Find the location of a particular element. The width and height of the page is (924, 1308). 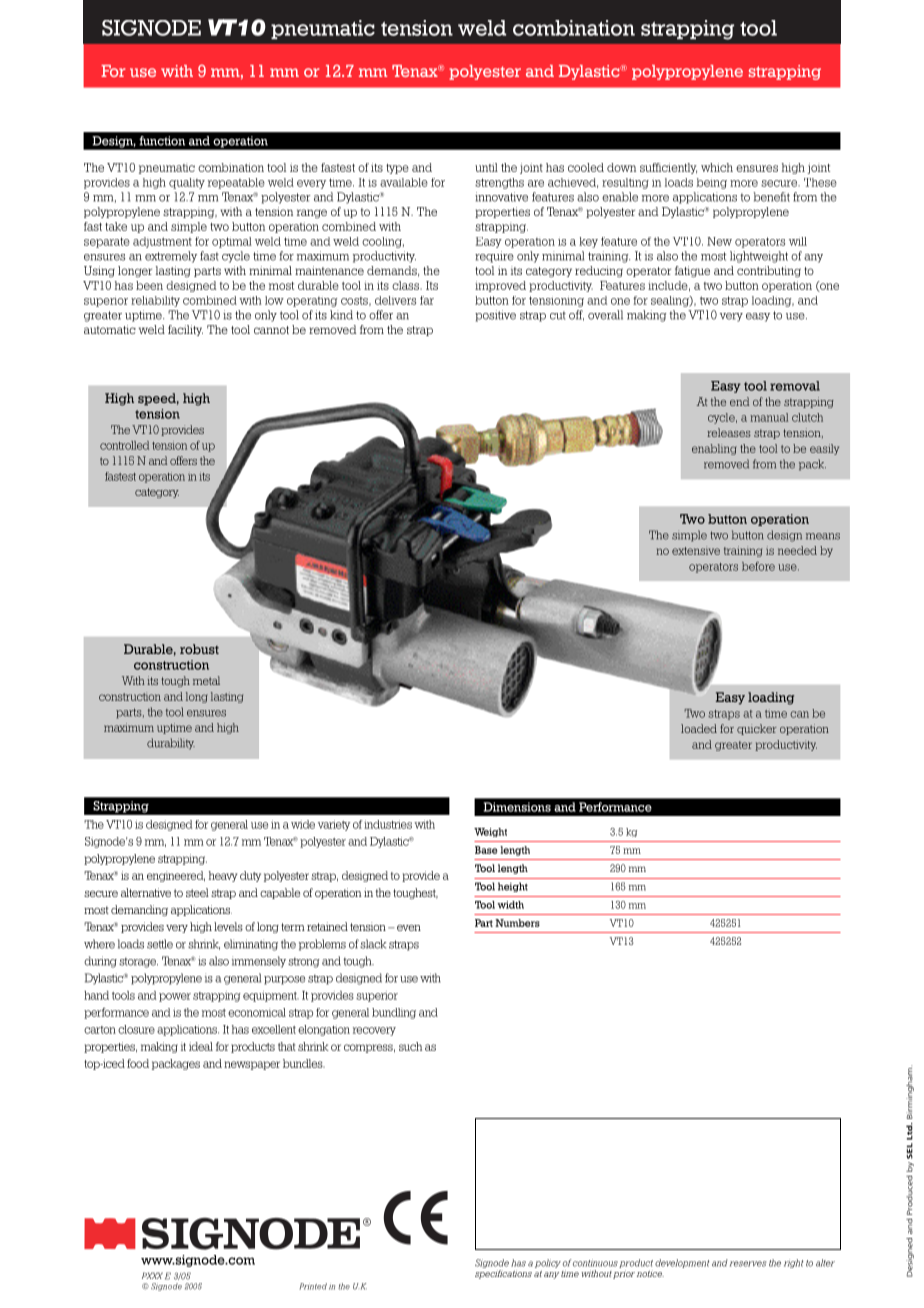

steel is located at coordinates (197, 892).
